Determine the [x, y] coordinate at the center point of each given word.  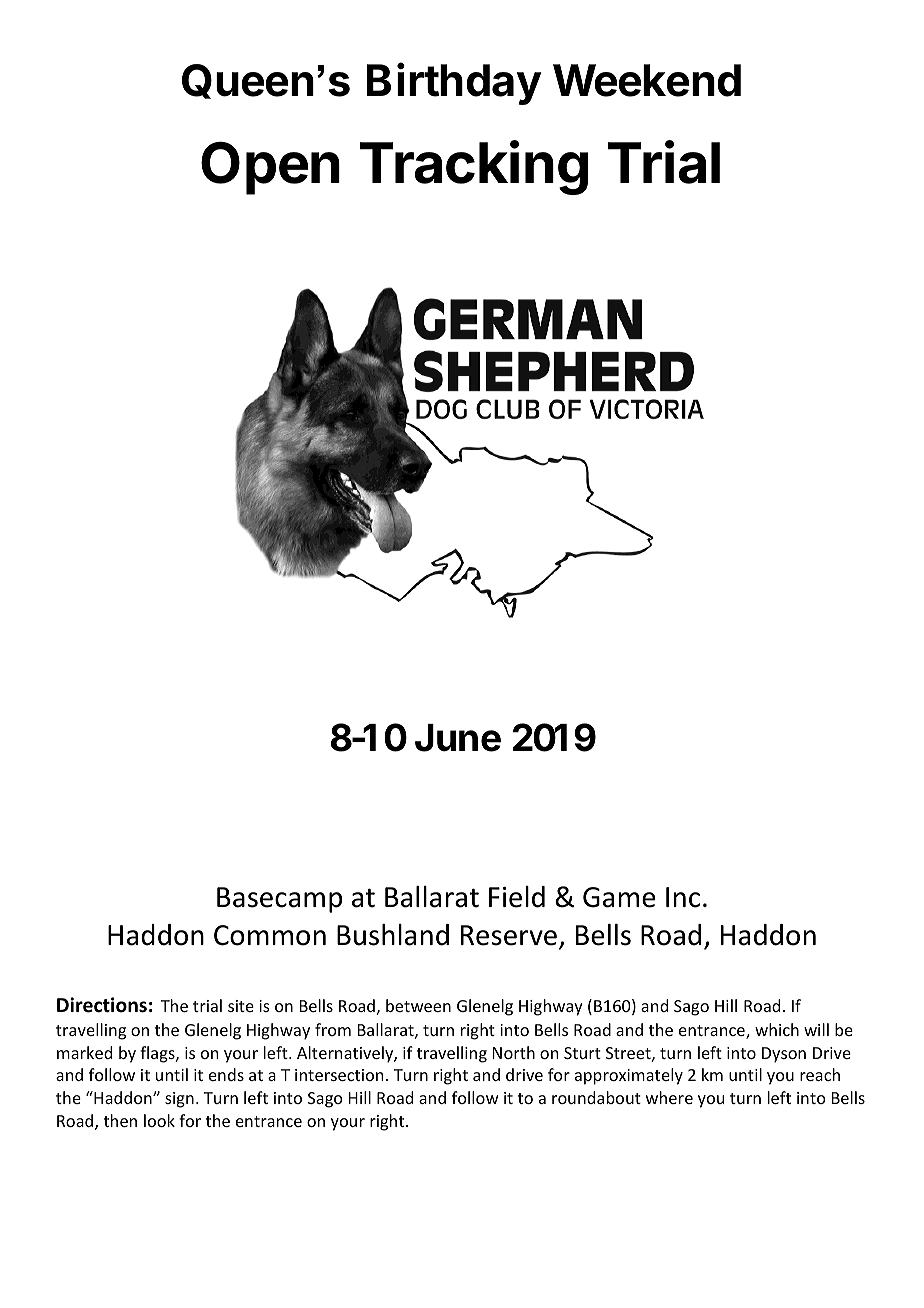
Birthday [454, 84]
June [458, 738]
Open [270, 168]
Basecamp [279, 900]
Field [517, 897]
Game [619, 897]
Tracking [474, 167]
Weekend [647, 80]
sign [179, 1100]
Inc [683, 897]
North [514, 1052]
